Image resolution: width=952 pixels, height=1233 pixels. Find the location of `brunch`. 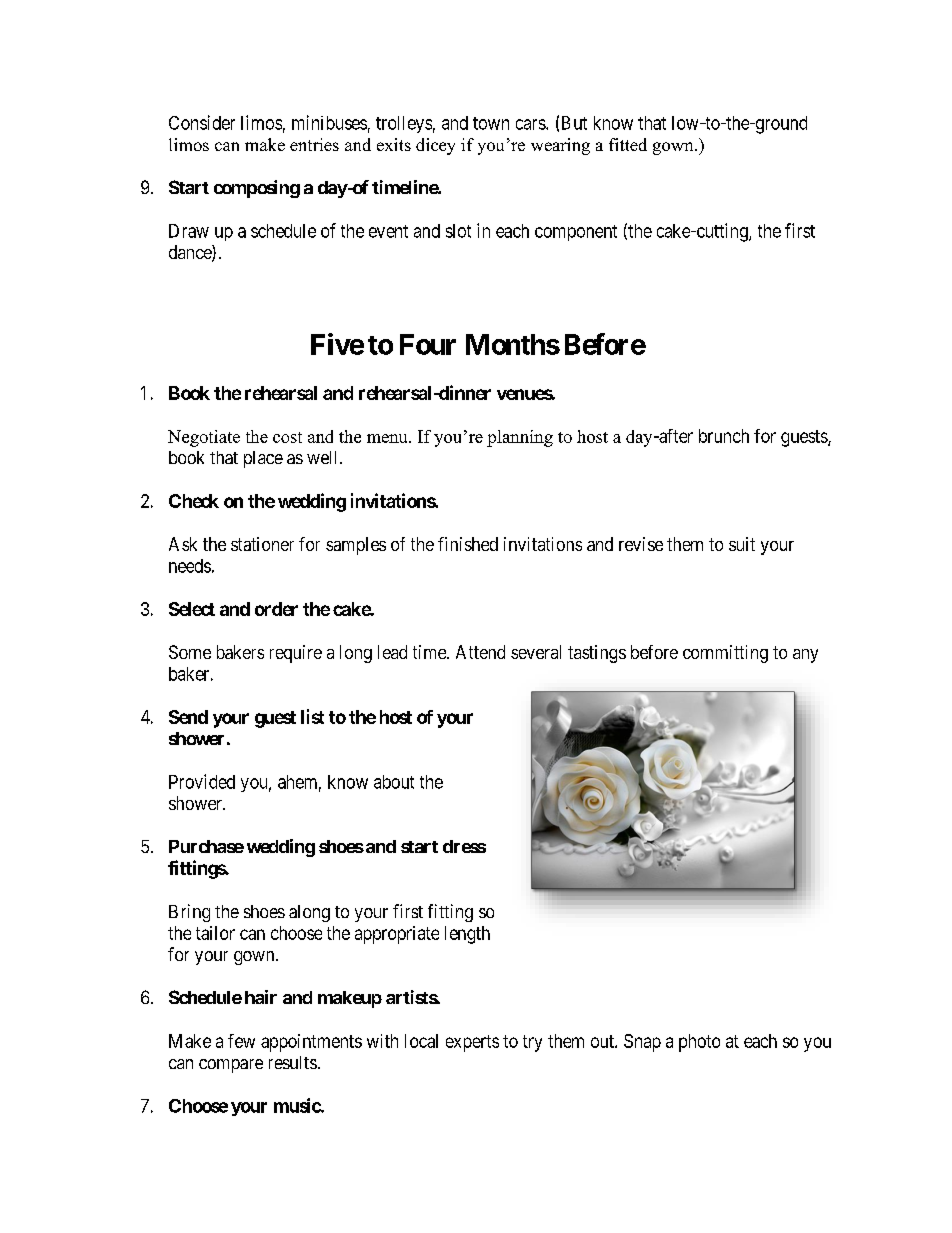

brunch is located at coordinates (724, 436).
